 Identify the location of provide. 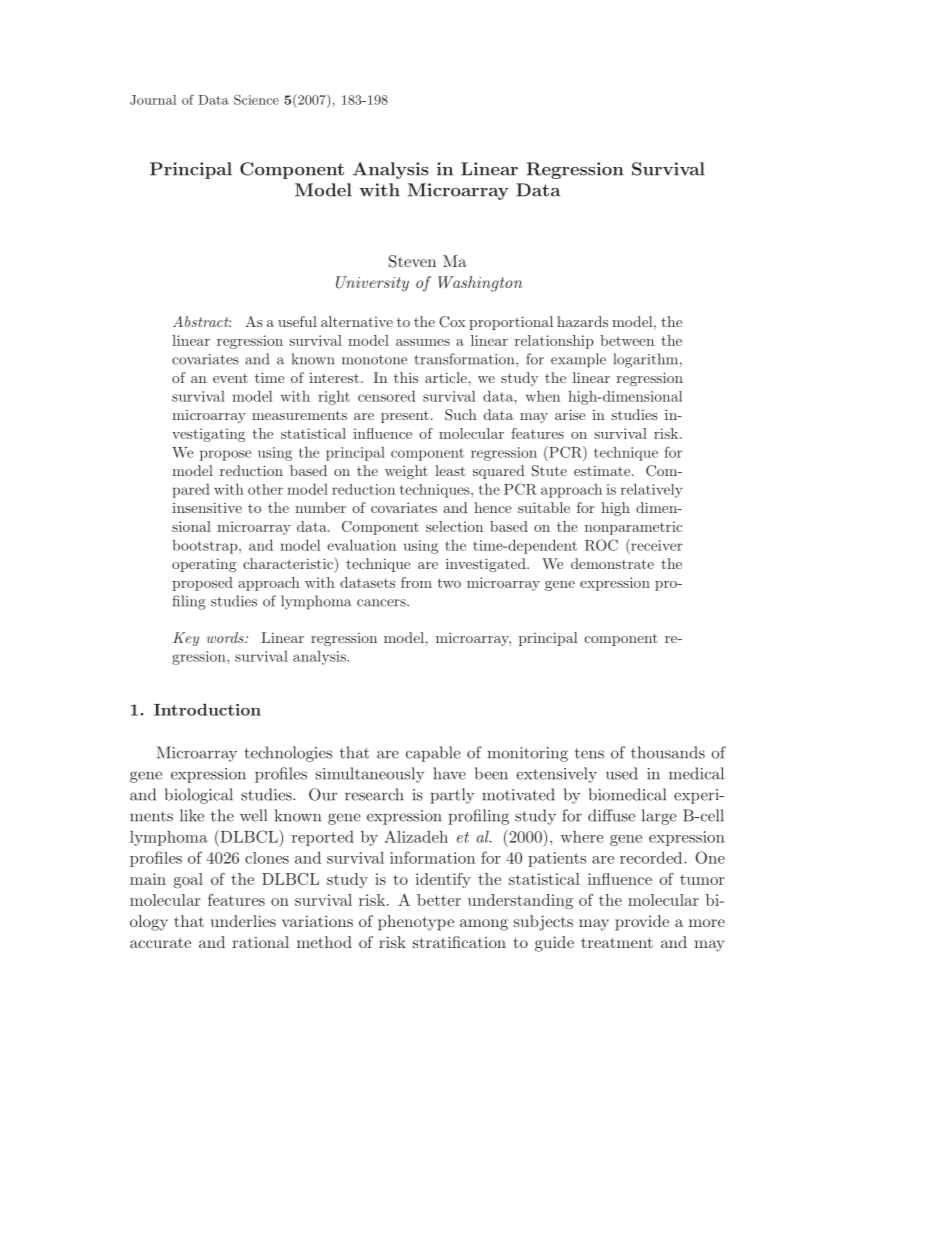
(642, 923).
